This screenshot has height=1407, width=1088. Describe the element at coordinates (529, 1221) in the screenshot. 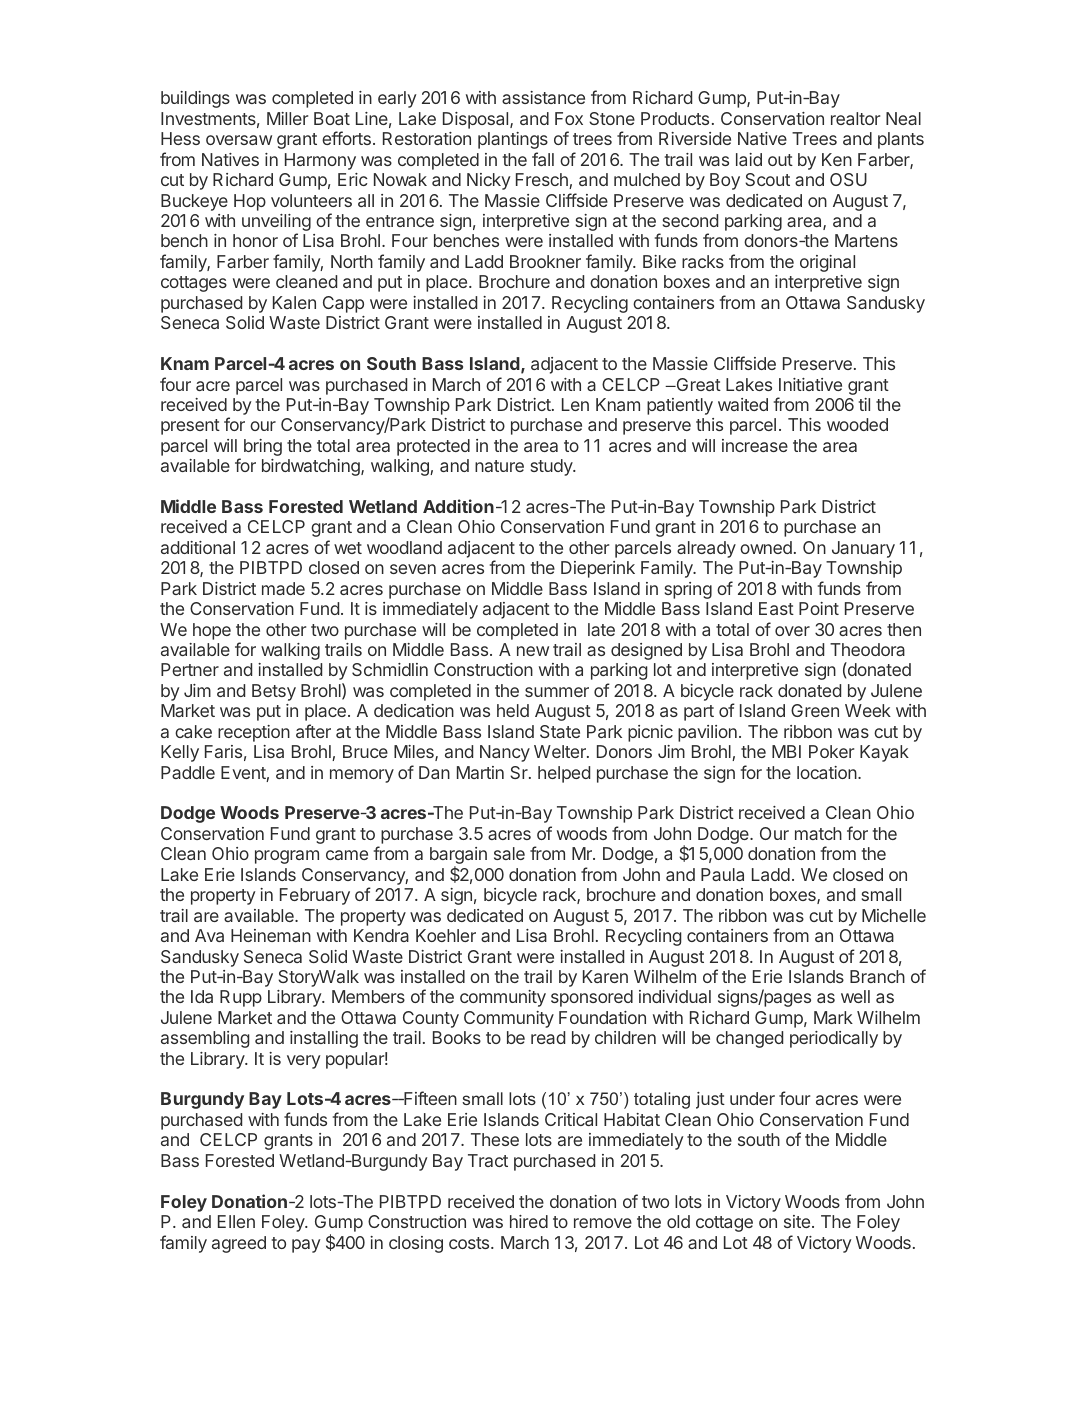

I see `hired` at that location.
